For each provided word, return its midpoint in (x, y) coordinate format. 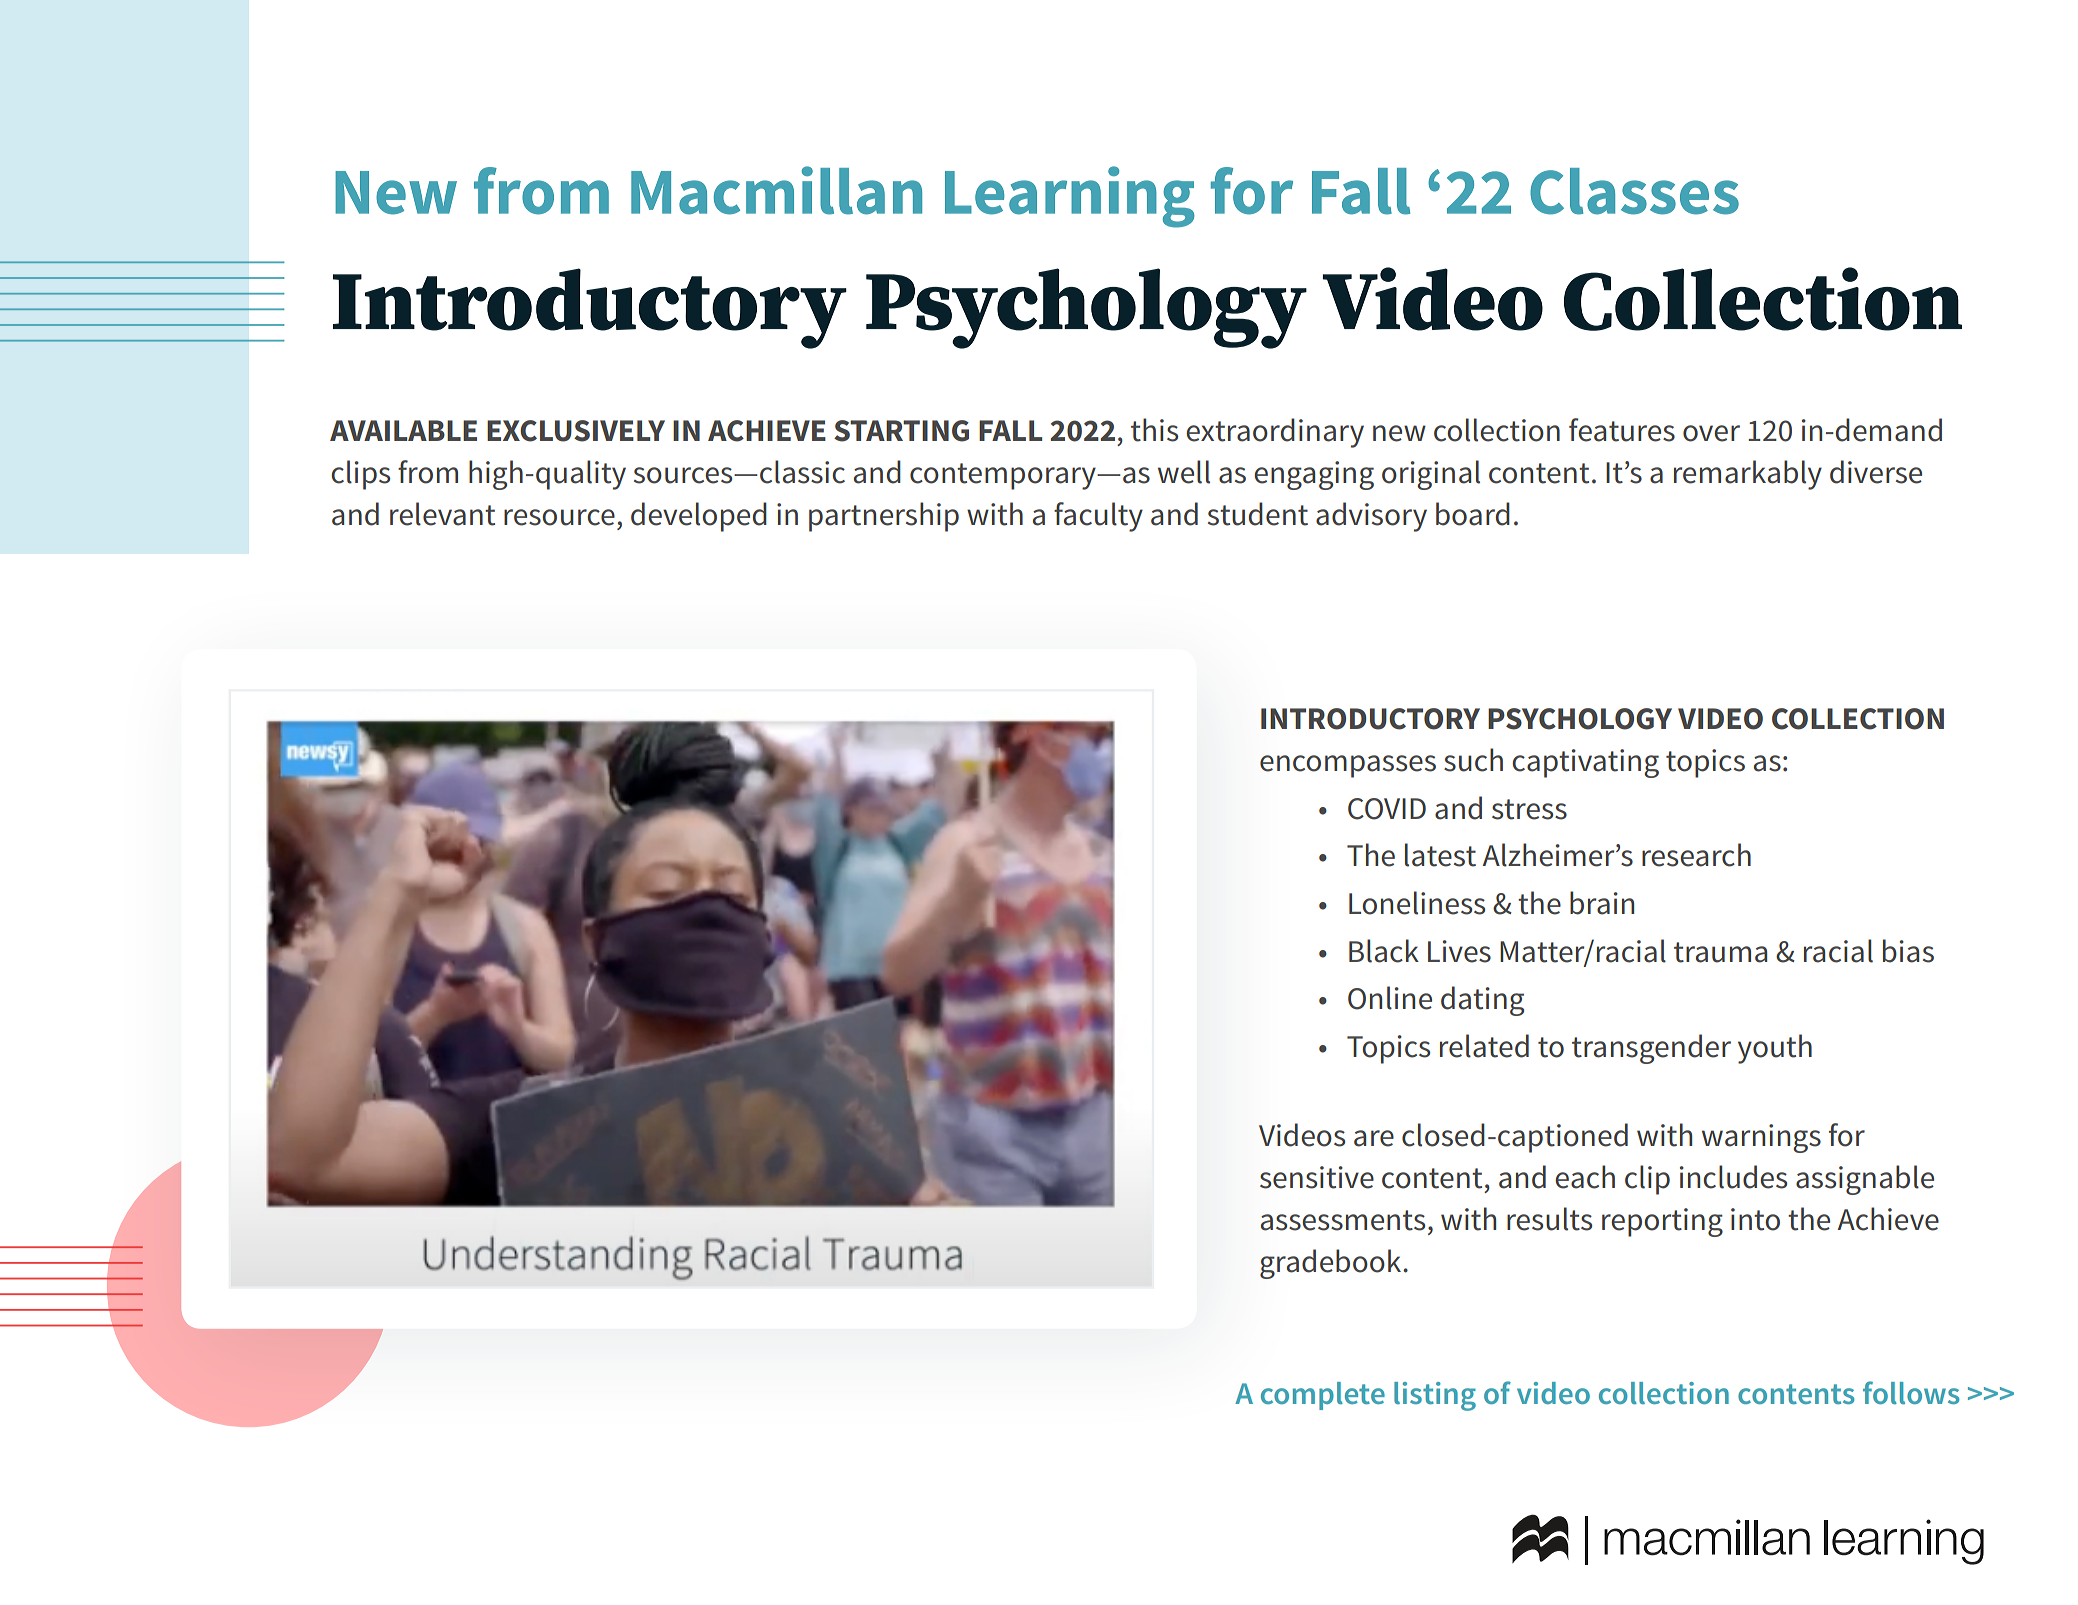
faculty (1098, 517)
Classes (1634, 191)
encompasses (1348, 766)
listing (1435, 1396)
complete (1323, 1396)
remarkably (1748, 475)
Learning (1070, 197)
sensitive (1317, 1177)
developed (699, 517)
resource (559, 517)
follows (1911, 1392)
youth (1775, 1049)
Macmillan (776, 190)
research (1696, 855)
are (1374, 1138)
